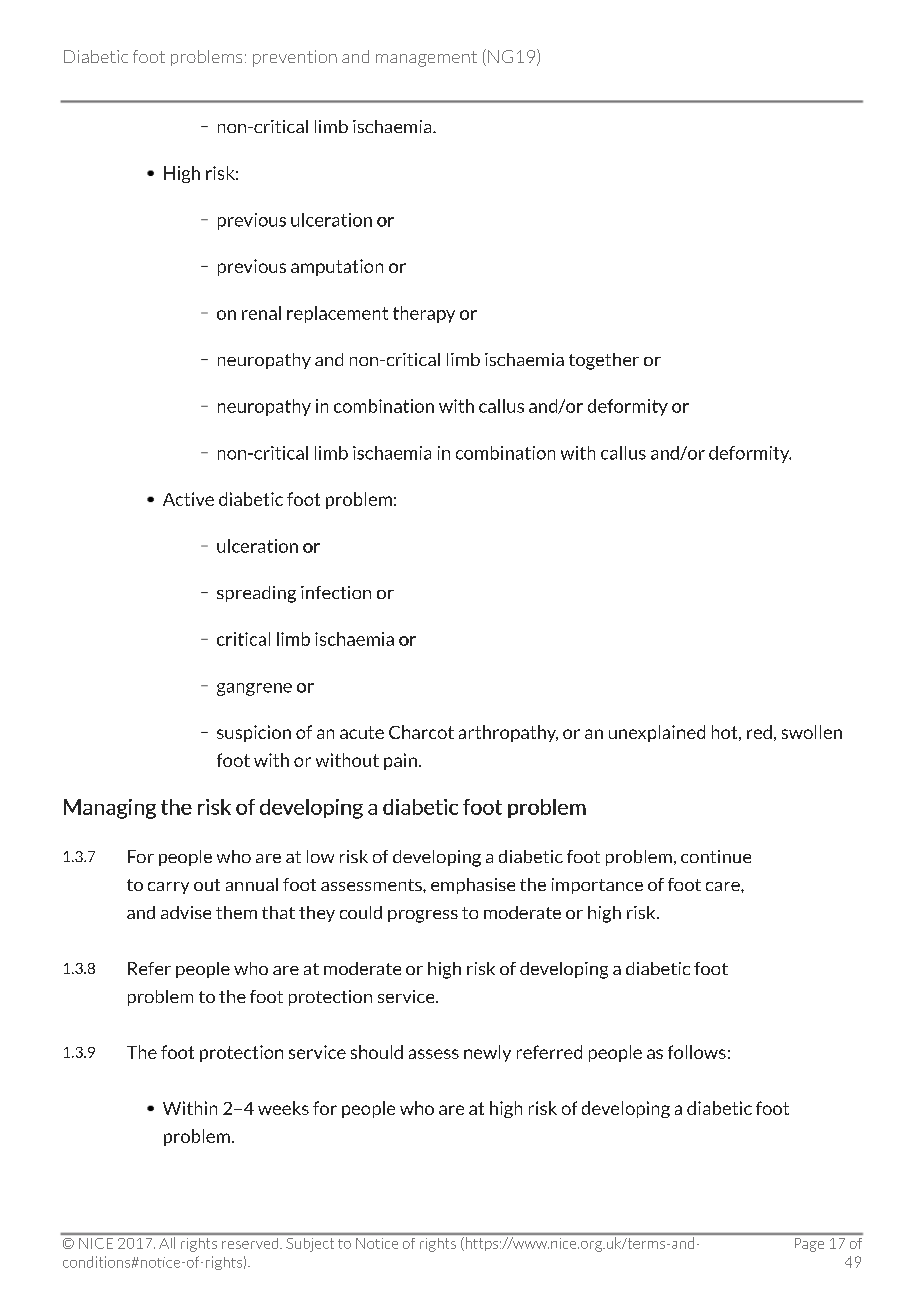 The height and width of the screenshot is (1308, 924). Describe the element at coordinates (424, 314) in the screenshot. I see `therapy` at that location.
